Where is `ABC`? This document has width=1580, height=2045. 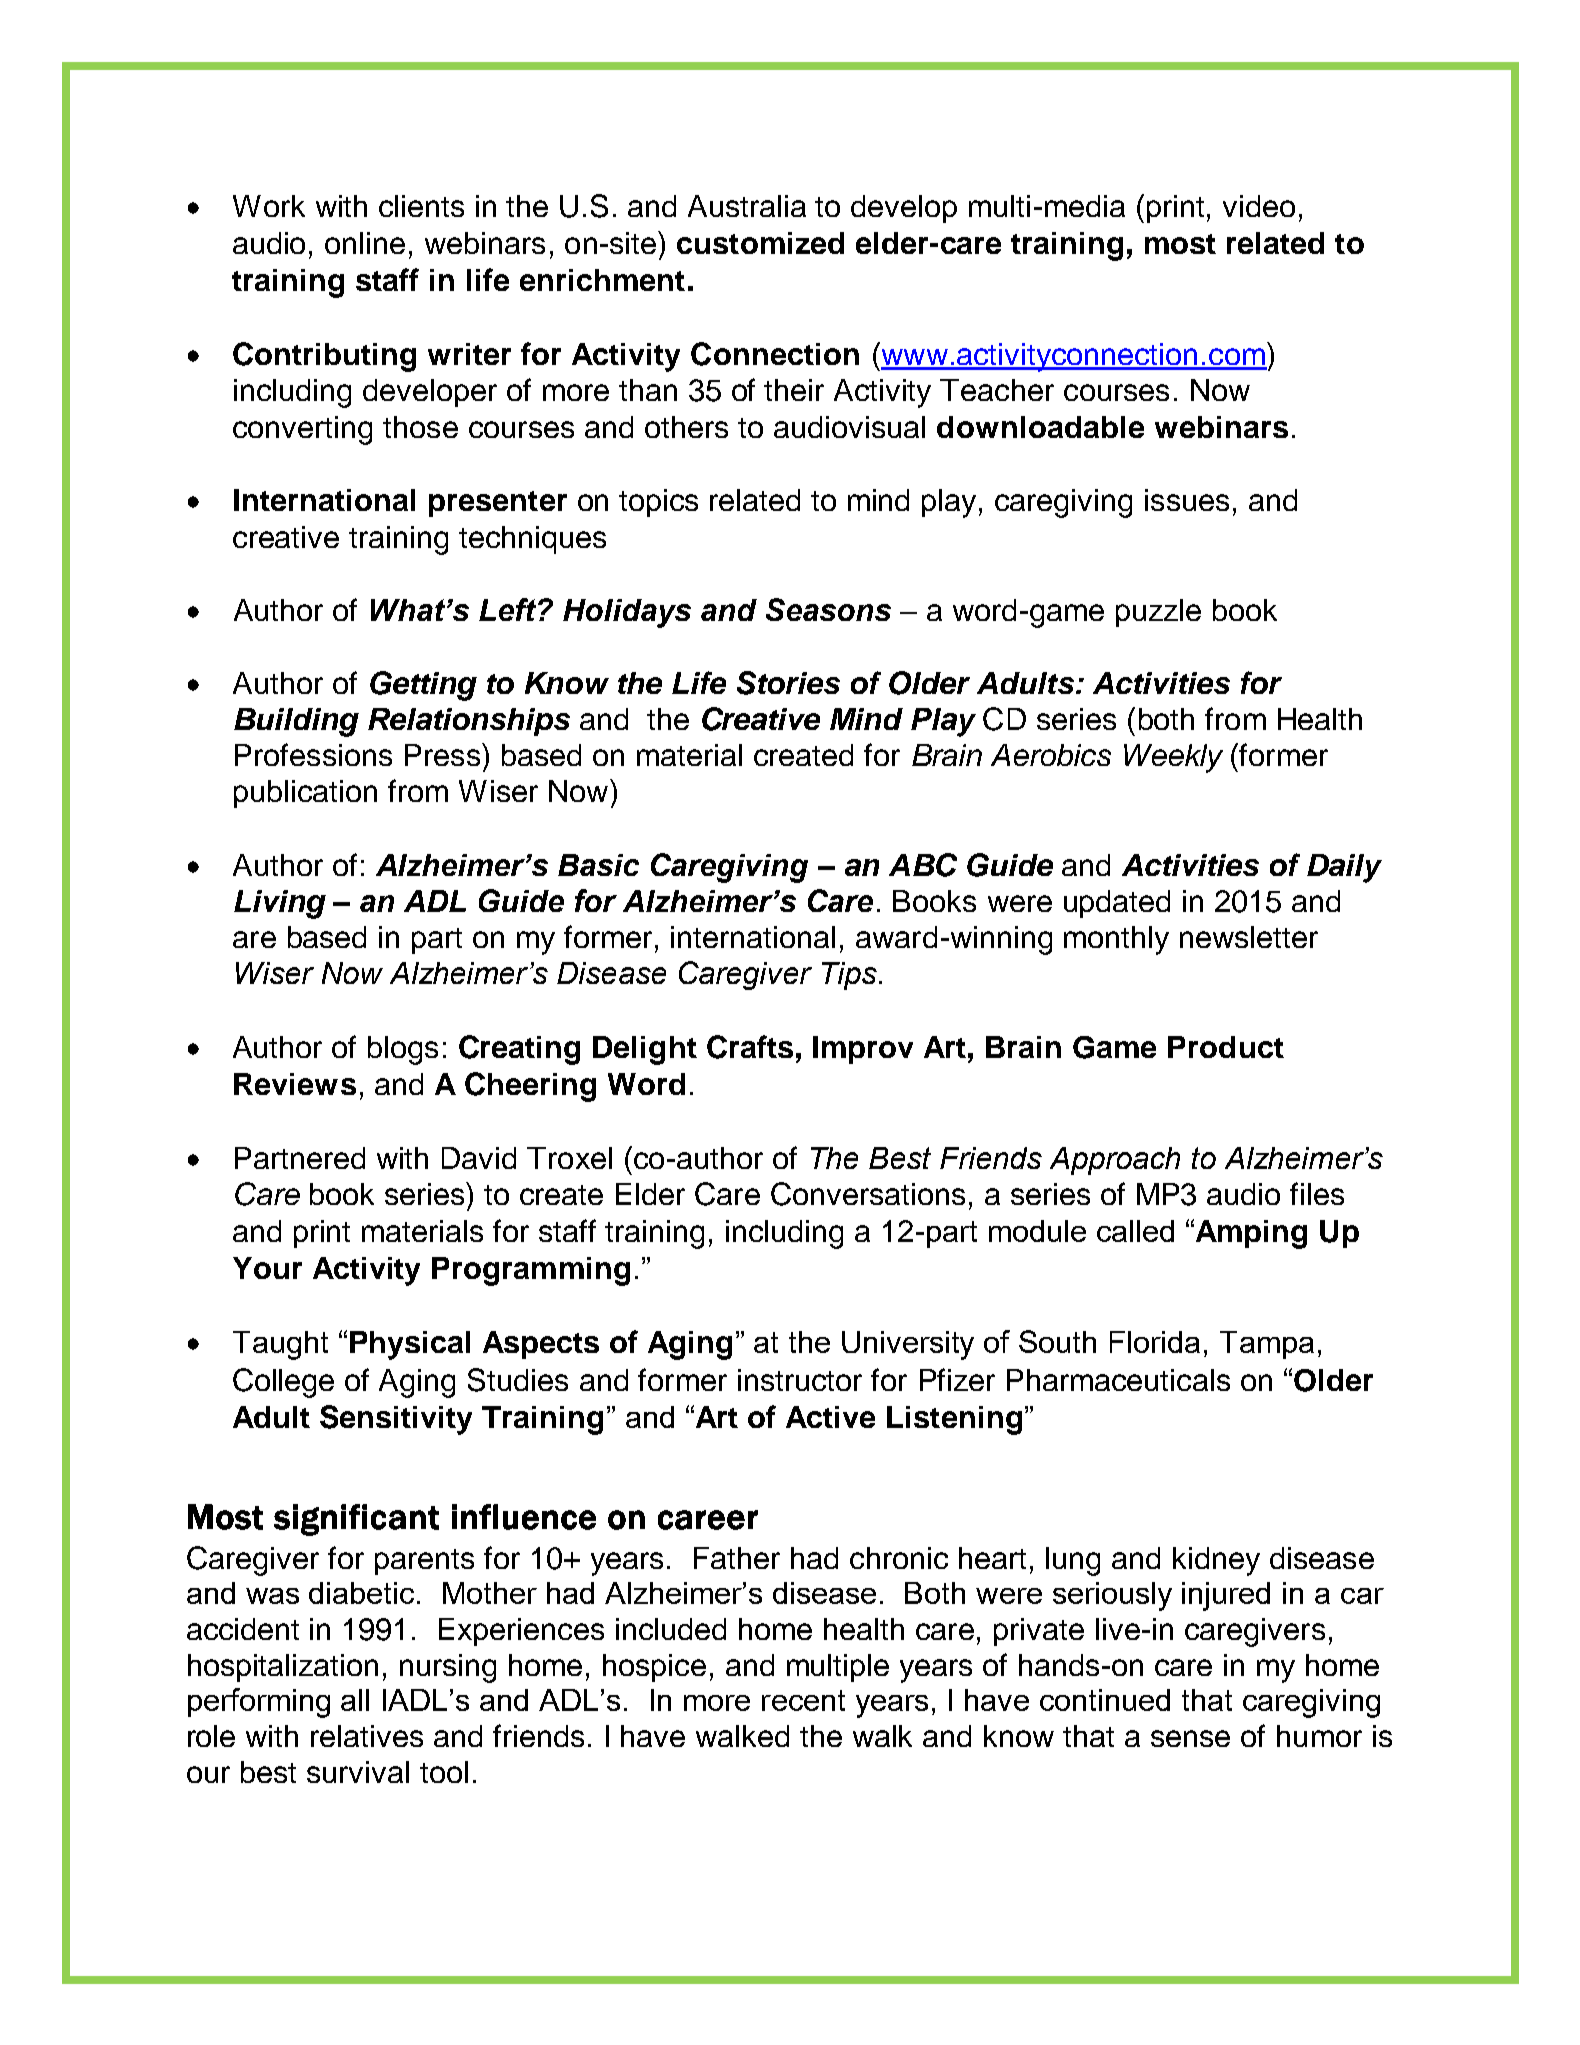
ABC is located at coordinates (923, 865).
